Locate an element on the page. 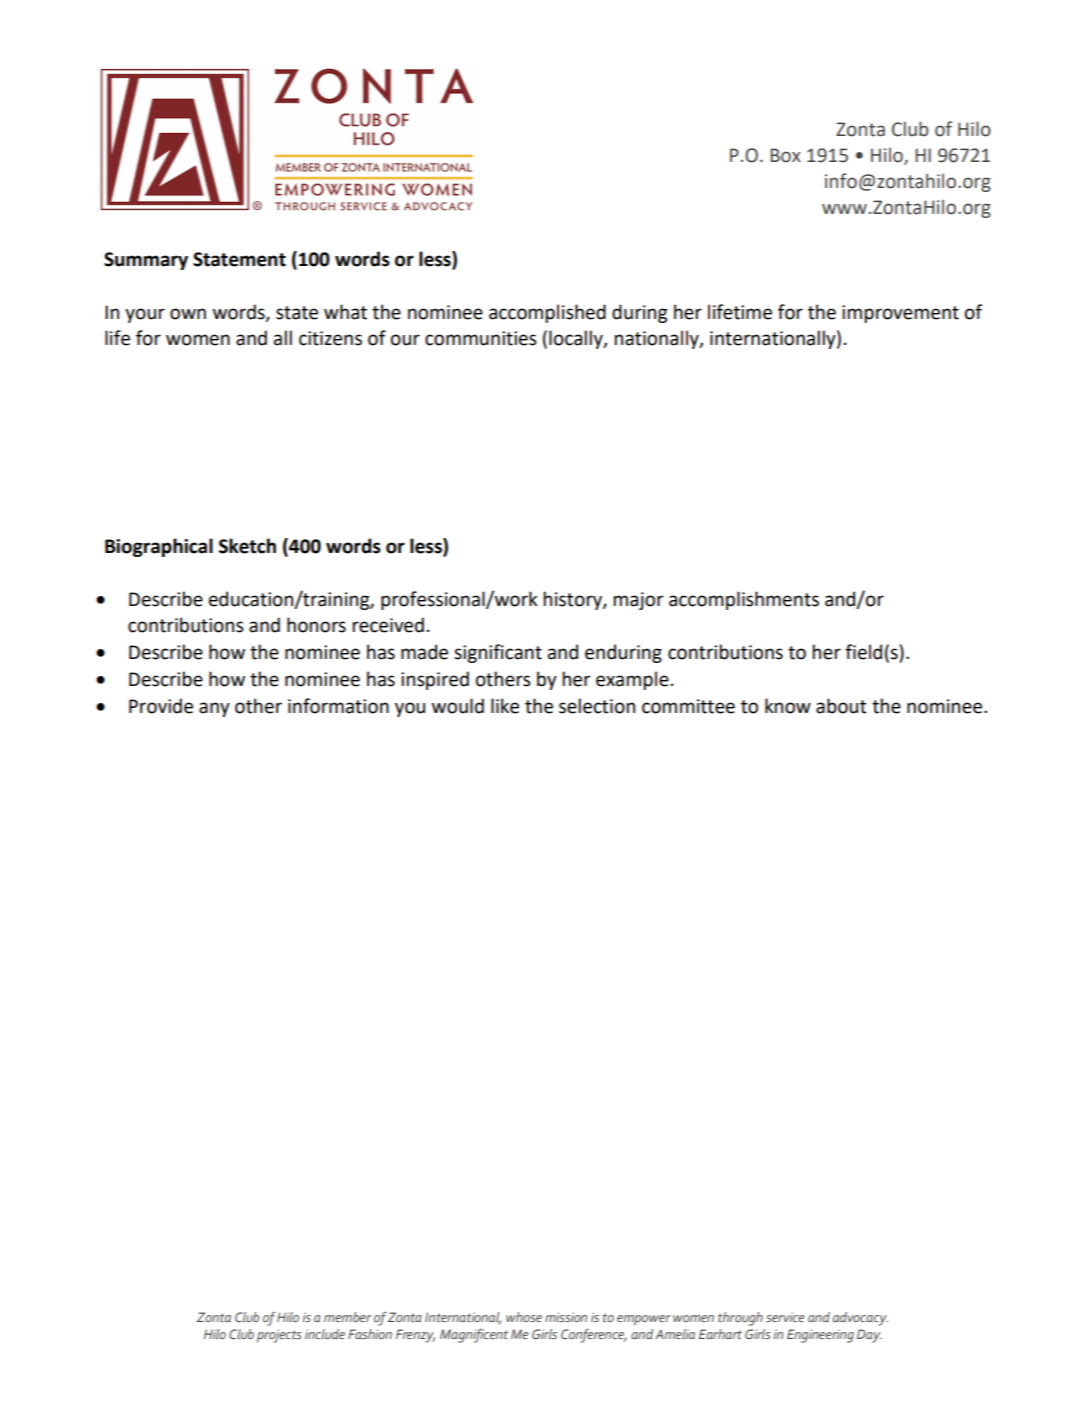  whose is located at coordinates (524, 1317).
